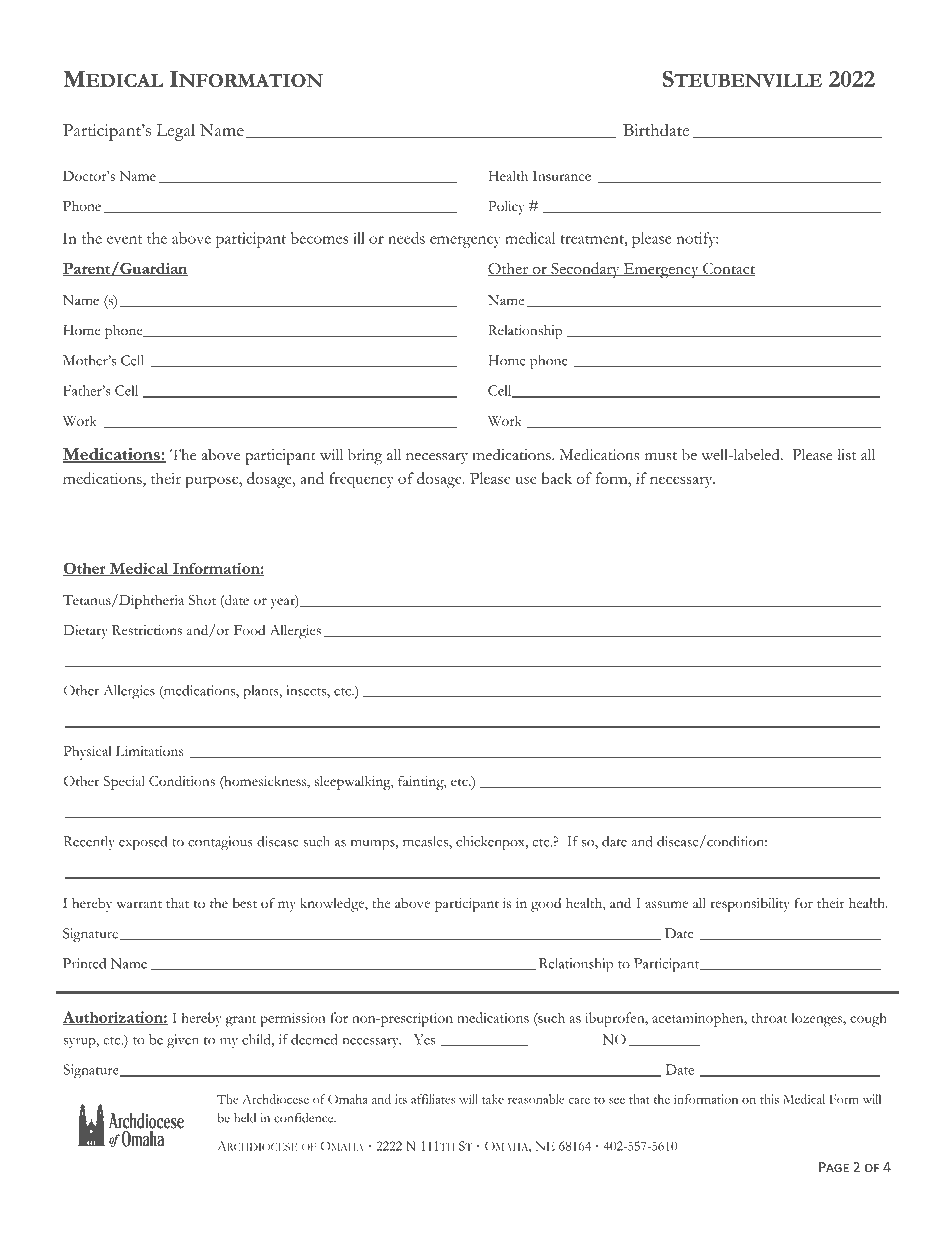 Image resolution: width=952 pixels, height=1233 pixels. What do you see at coordinates (728, 270) in the image?
I see `Contact` at bounding box center [728, 270].
